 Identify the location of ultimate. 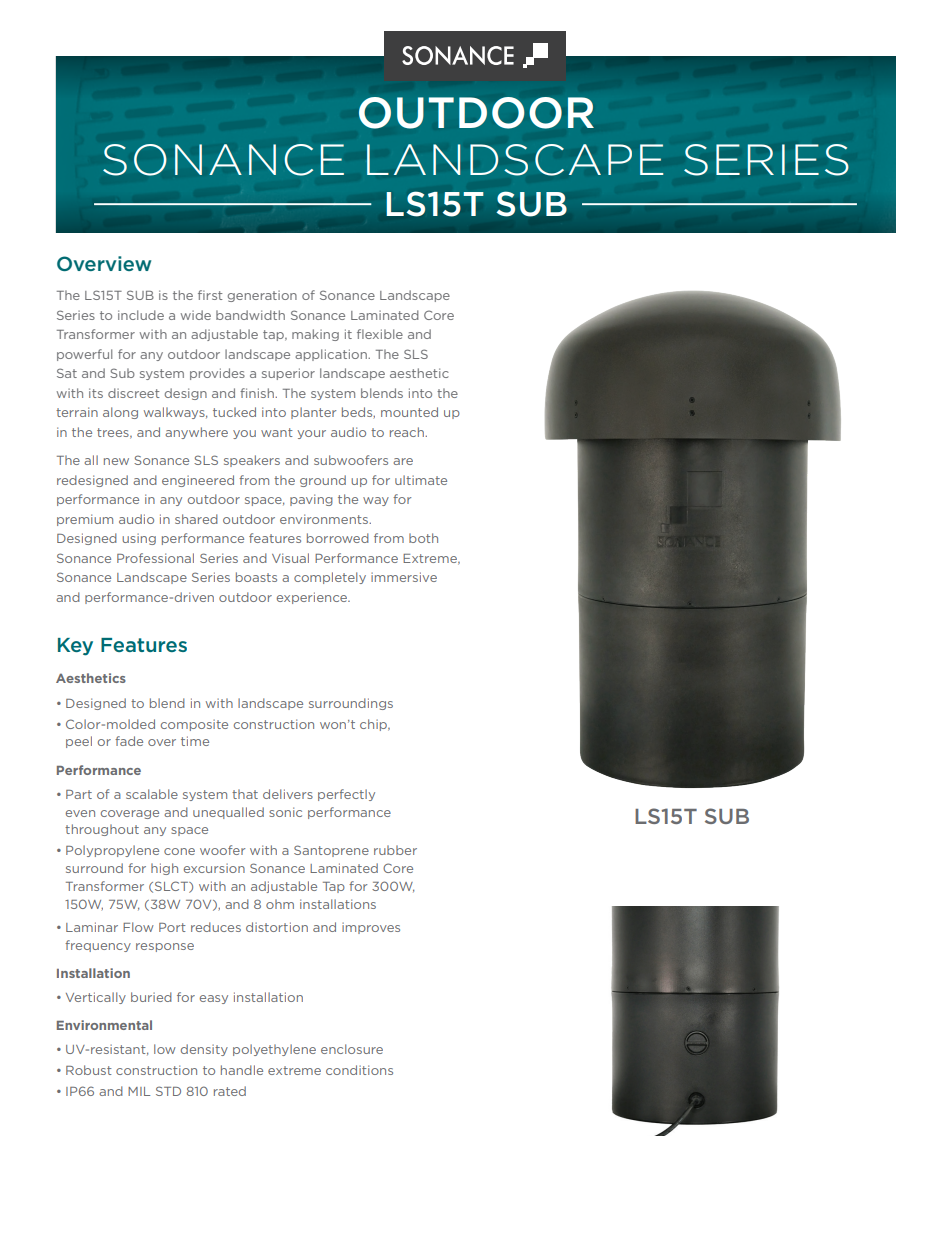
(421, 480).
